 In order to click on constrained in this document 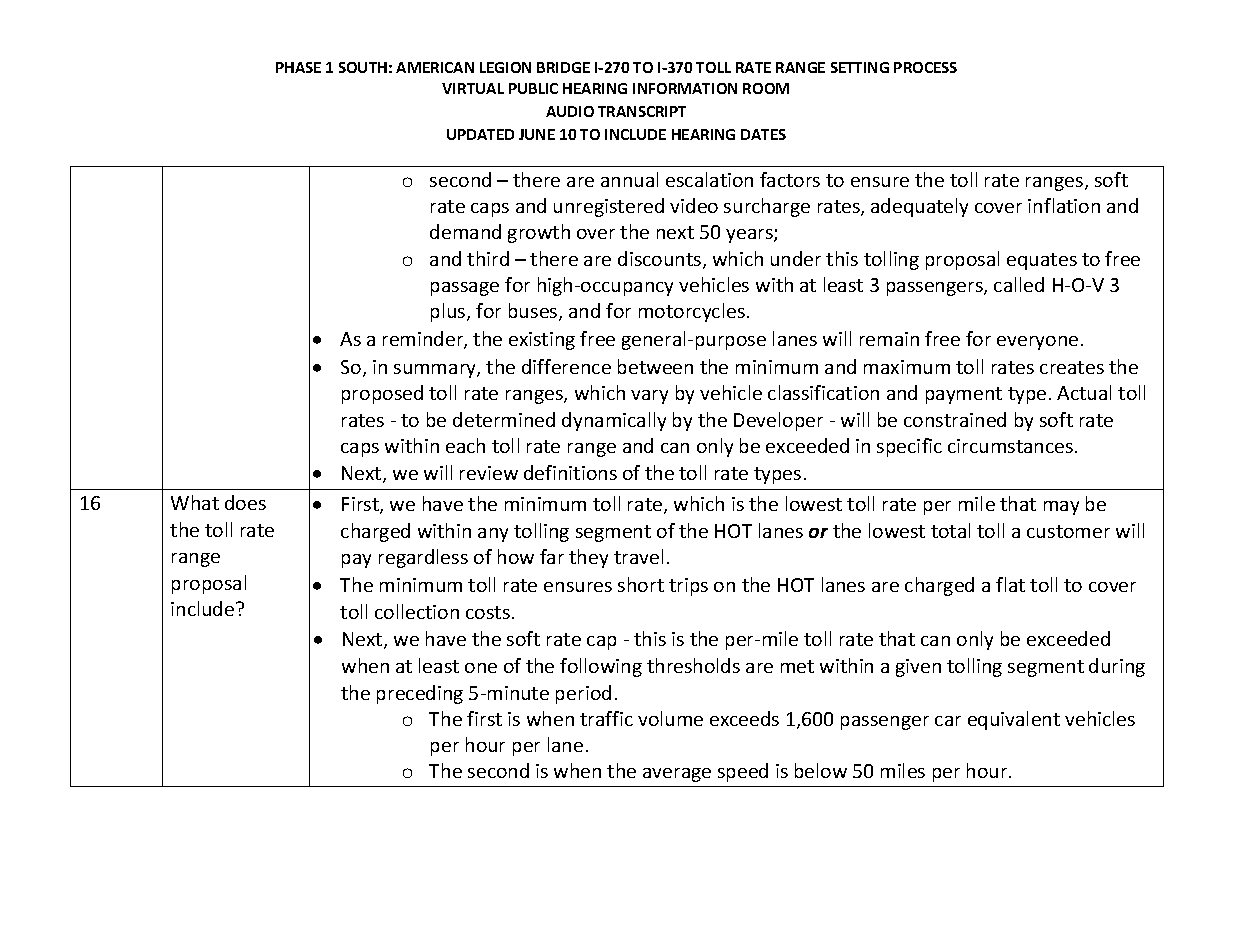, I will do `click(955, 419)`.
